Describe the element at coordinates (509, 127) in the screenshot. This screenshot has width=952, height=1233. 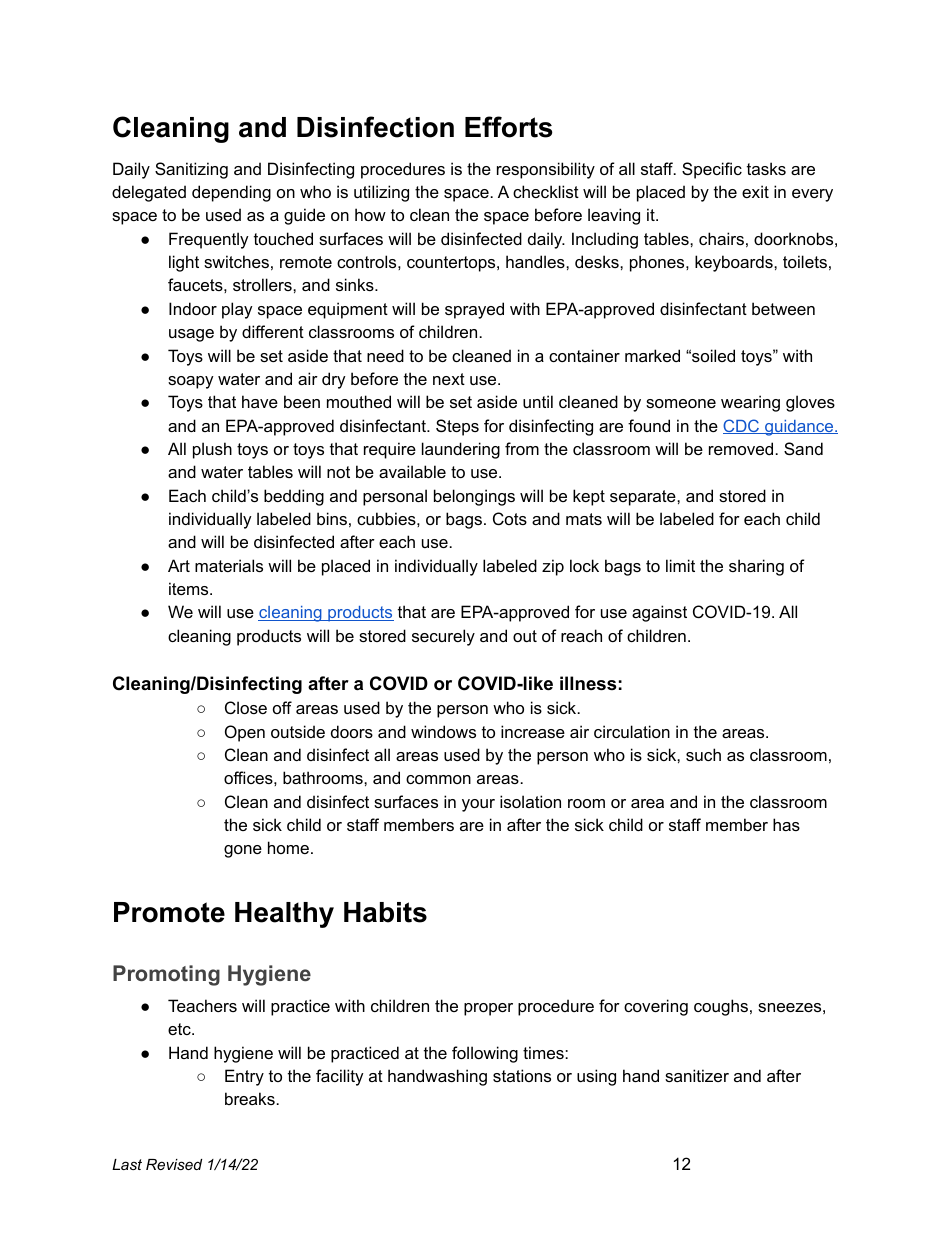
I see `Efforts` at that location.
